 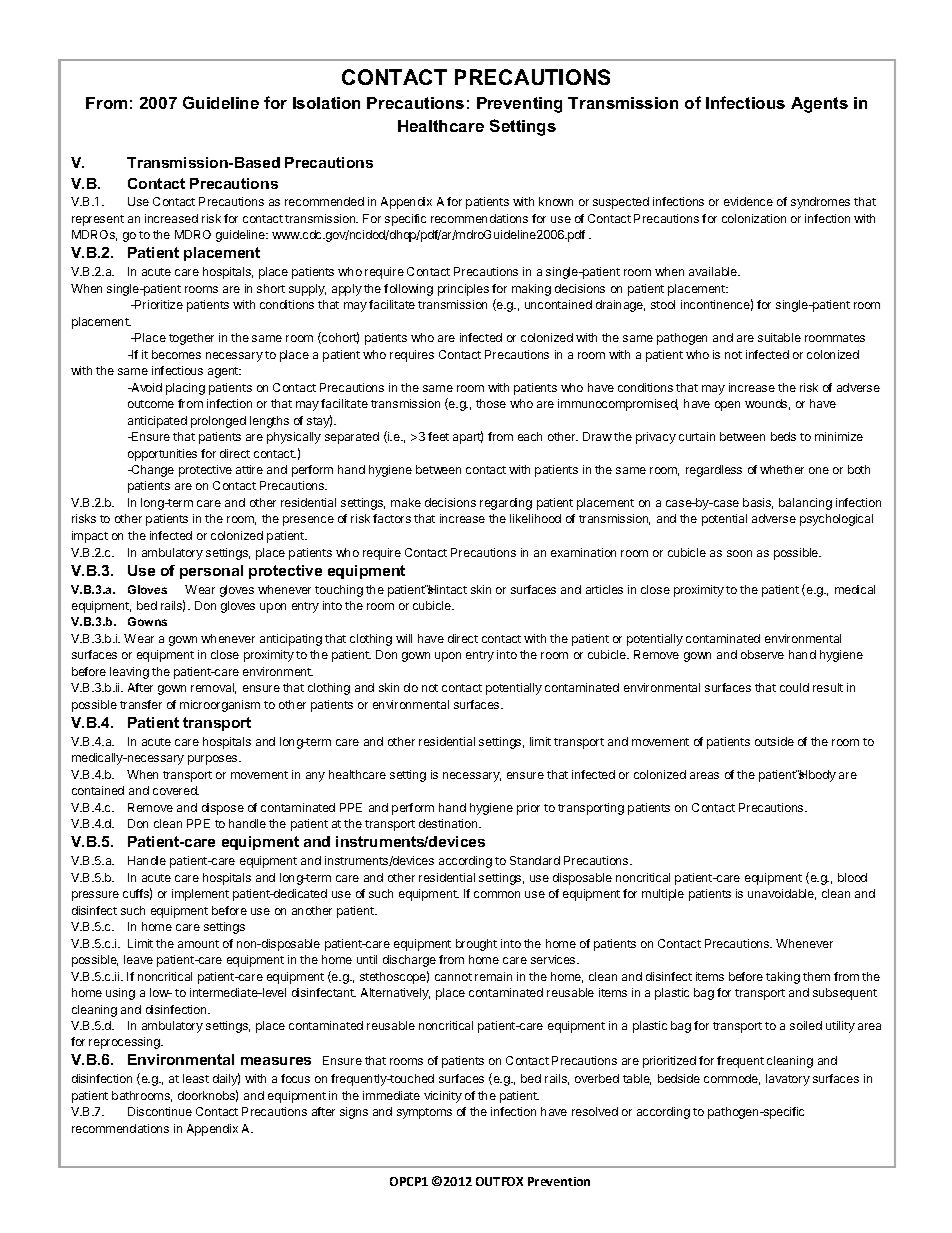 What do you see at coordinates (519, 105) in the screenshot?
I see `Preventing` at bounding box center [519, 105].
